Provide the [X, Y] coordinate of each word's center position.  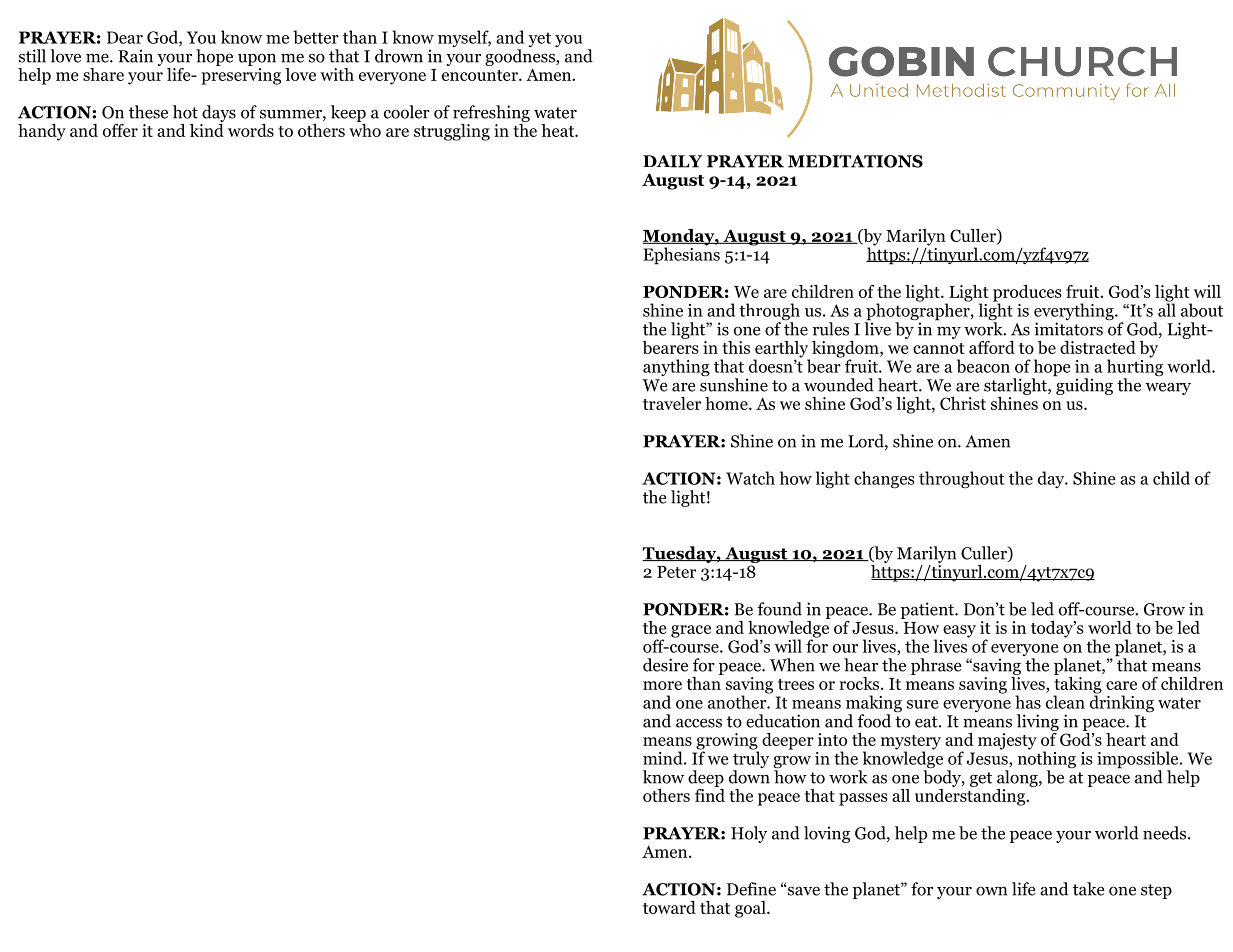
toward [669, 907]
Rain [135, 56]
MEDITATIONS [855, 161]
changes [884, 479]
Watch [750, 478]
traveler [672, 403]
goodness [521, 57]
